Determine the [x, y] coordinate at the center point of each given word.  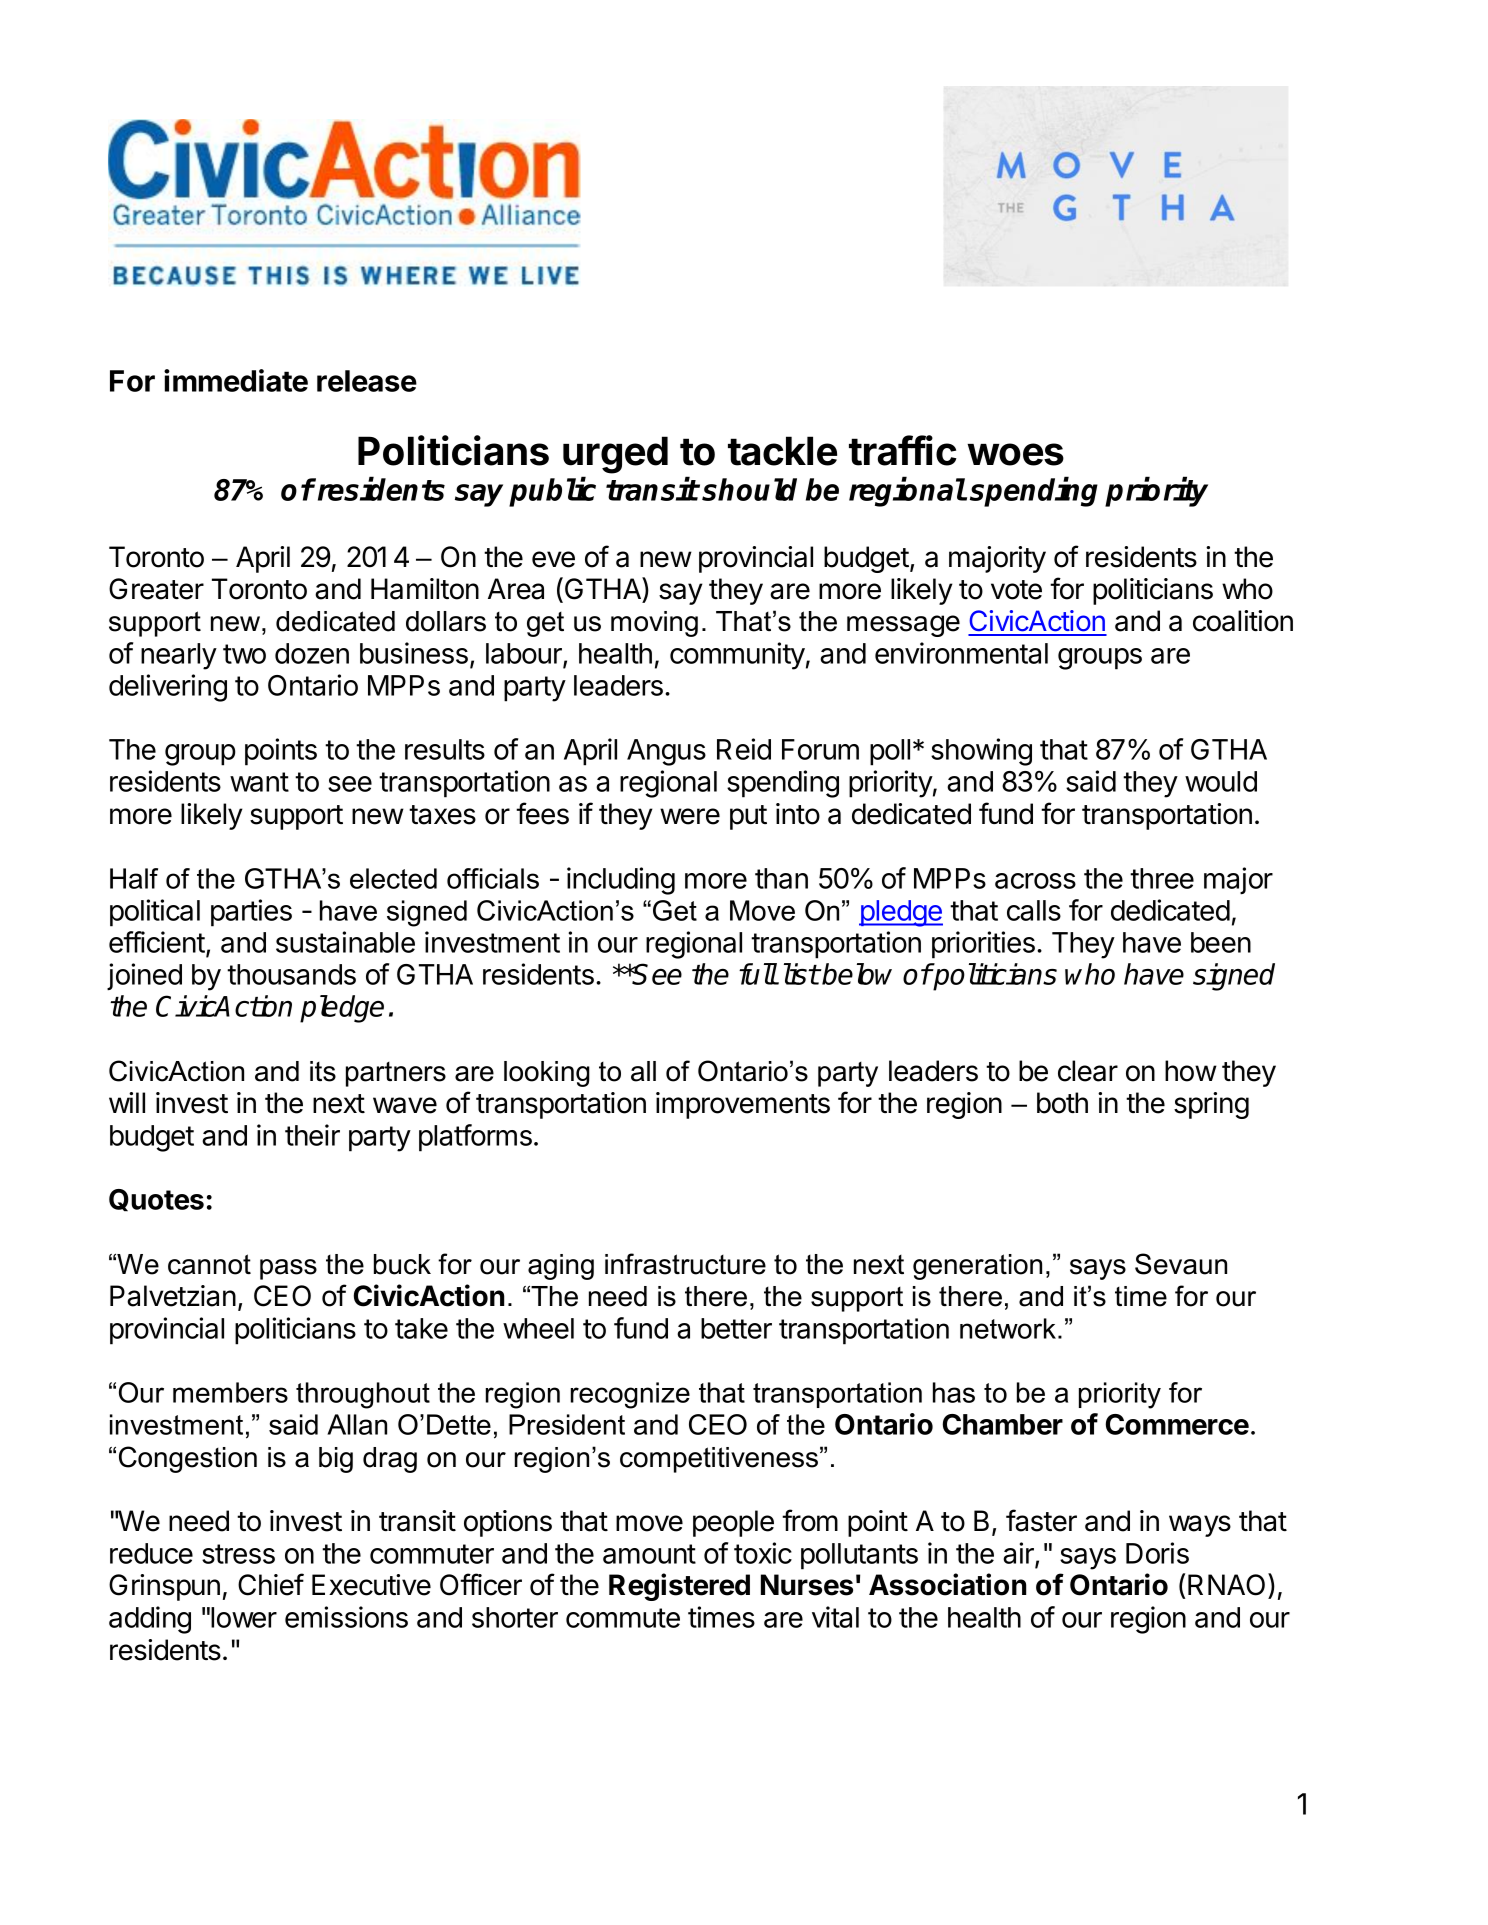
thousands [291, 974]
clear [1088, 1071]
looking [547, 1074]
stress [238, 1554]
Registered [679, 1587]
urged [615, 455]
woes [1015, 454]
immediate [236, 380]
